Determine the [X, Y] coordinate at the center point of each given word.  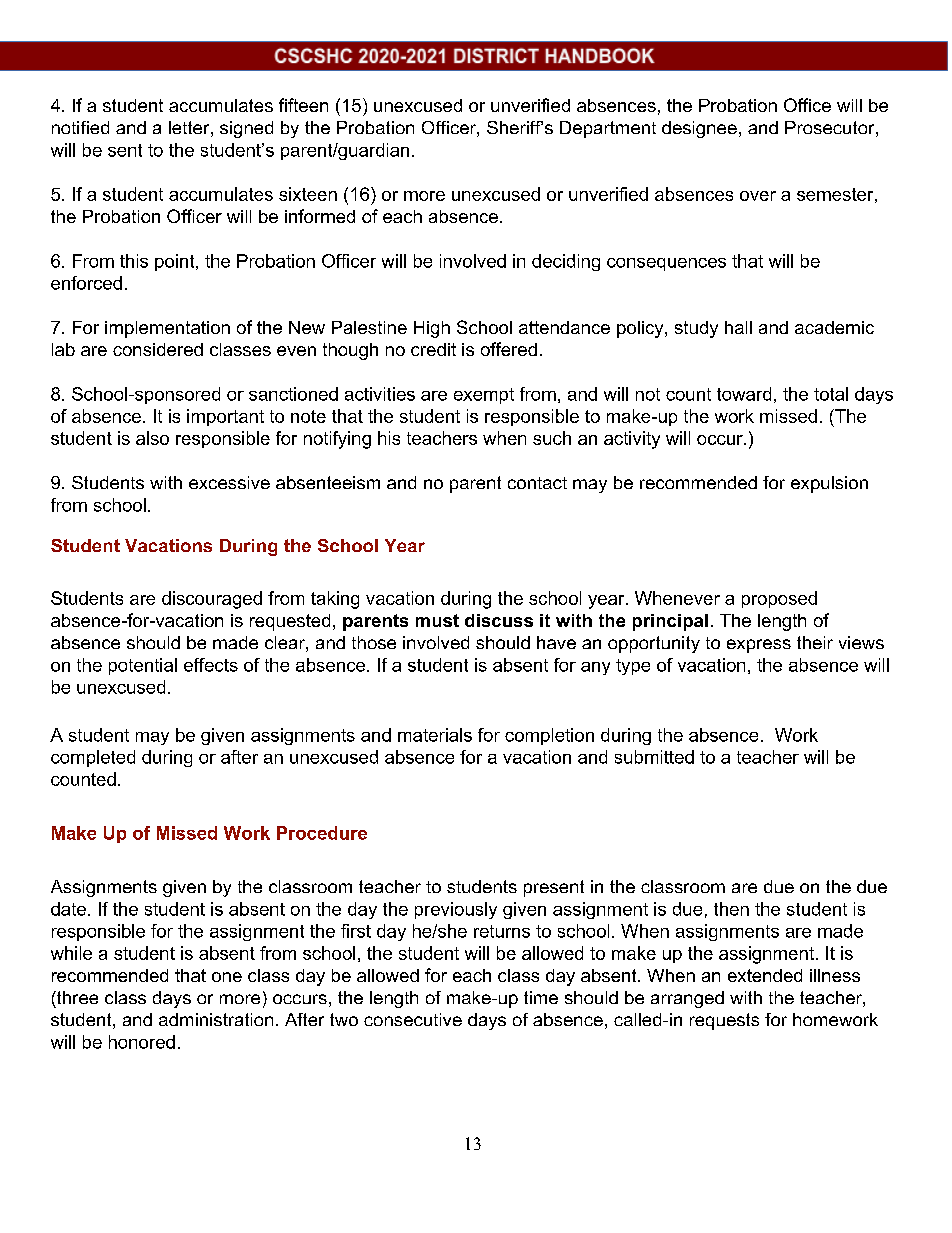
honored [142, 1042]
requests [724, 1021]
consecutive [413, 1019]
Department [608, 129]
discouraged [212, 600]
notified [80, 127]
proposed [779, 599]
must [437, 620]
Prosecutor [829, 127]
